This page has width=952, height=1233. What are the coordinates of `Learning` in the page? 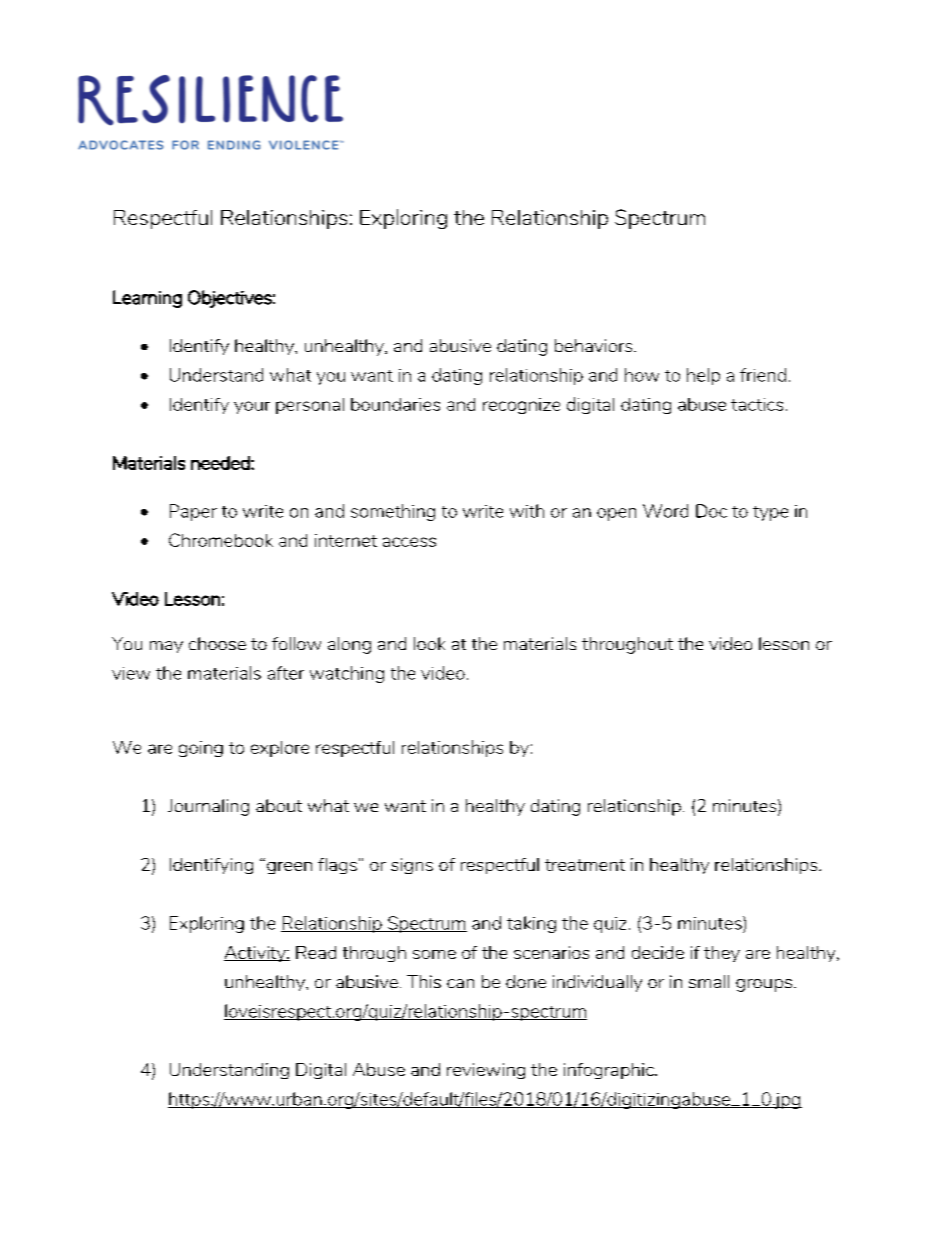 It's located at (147, 299).
